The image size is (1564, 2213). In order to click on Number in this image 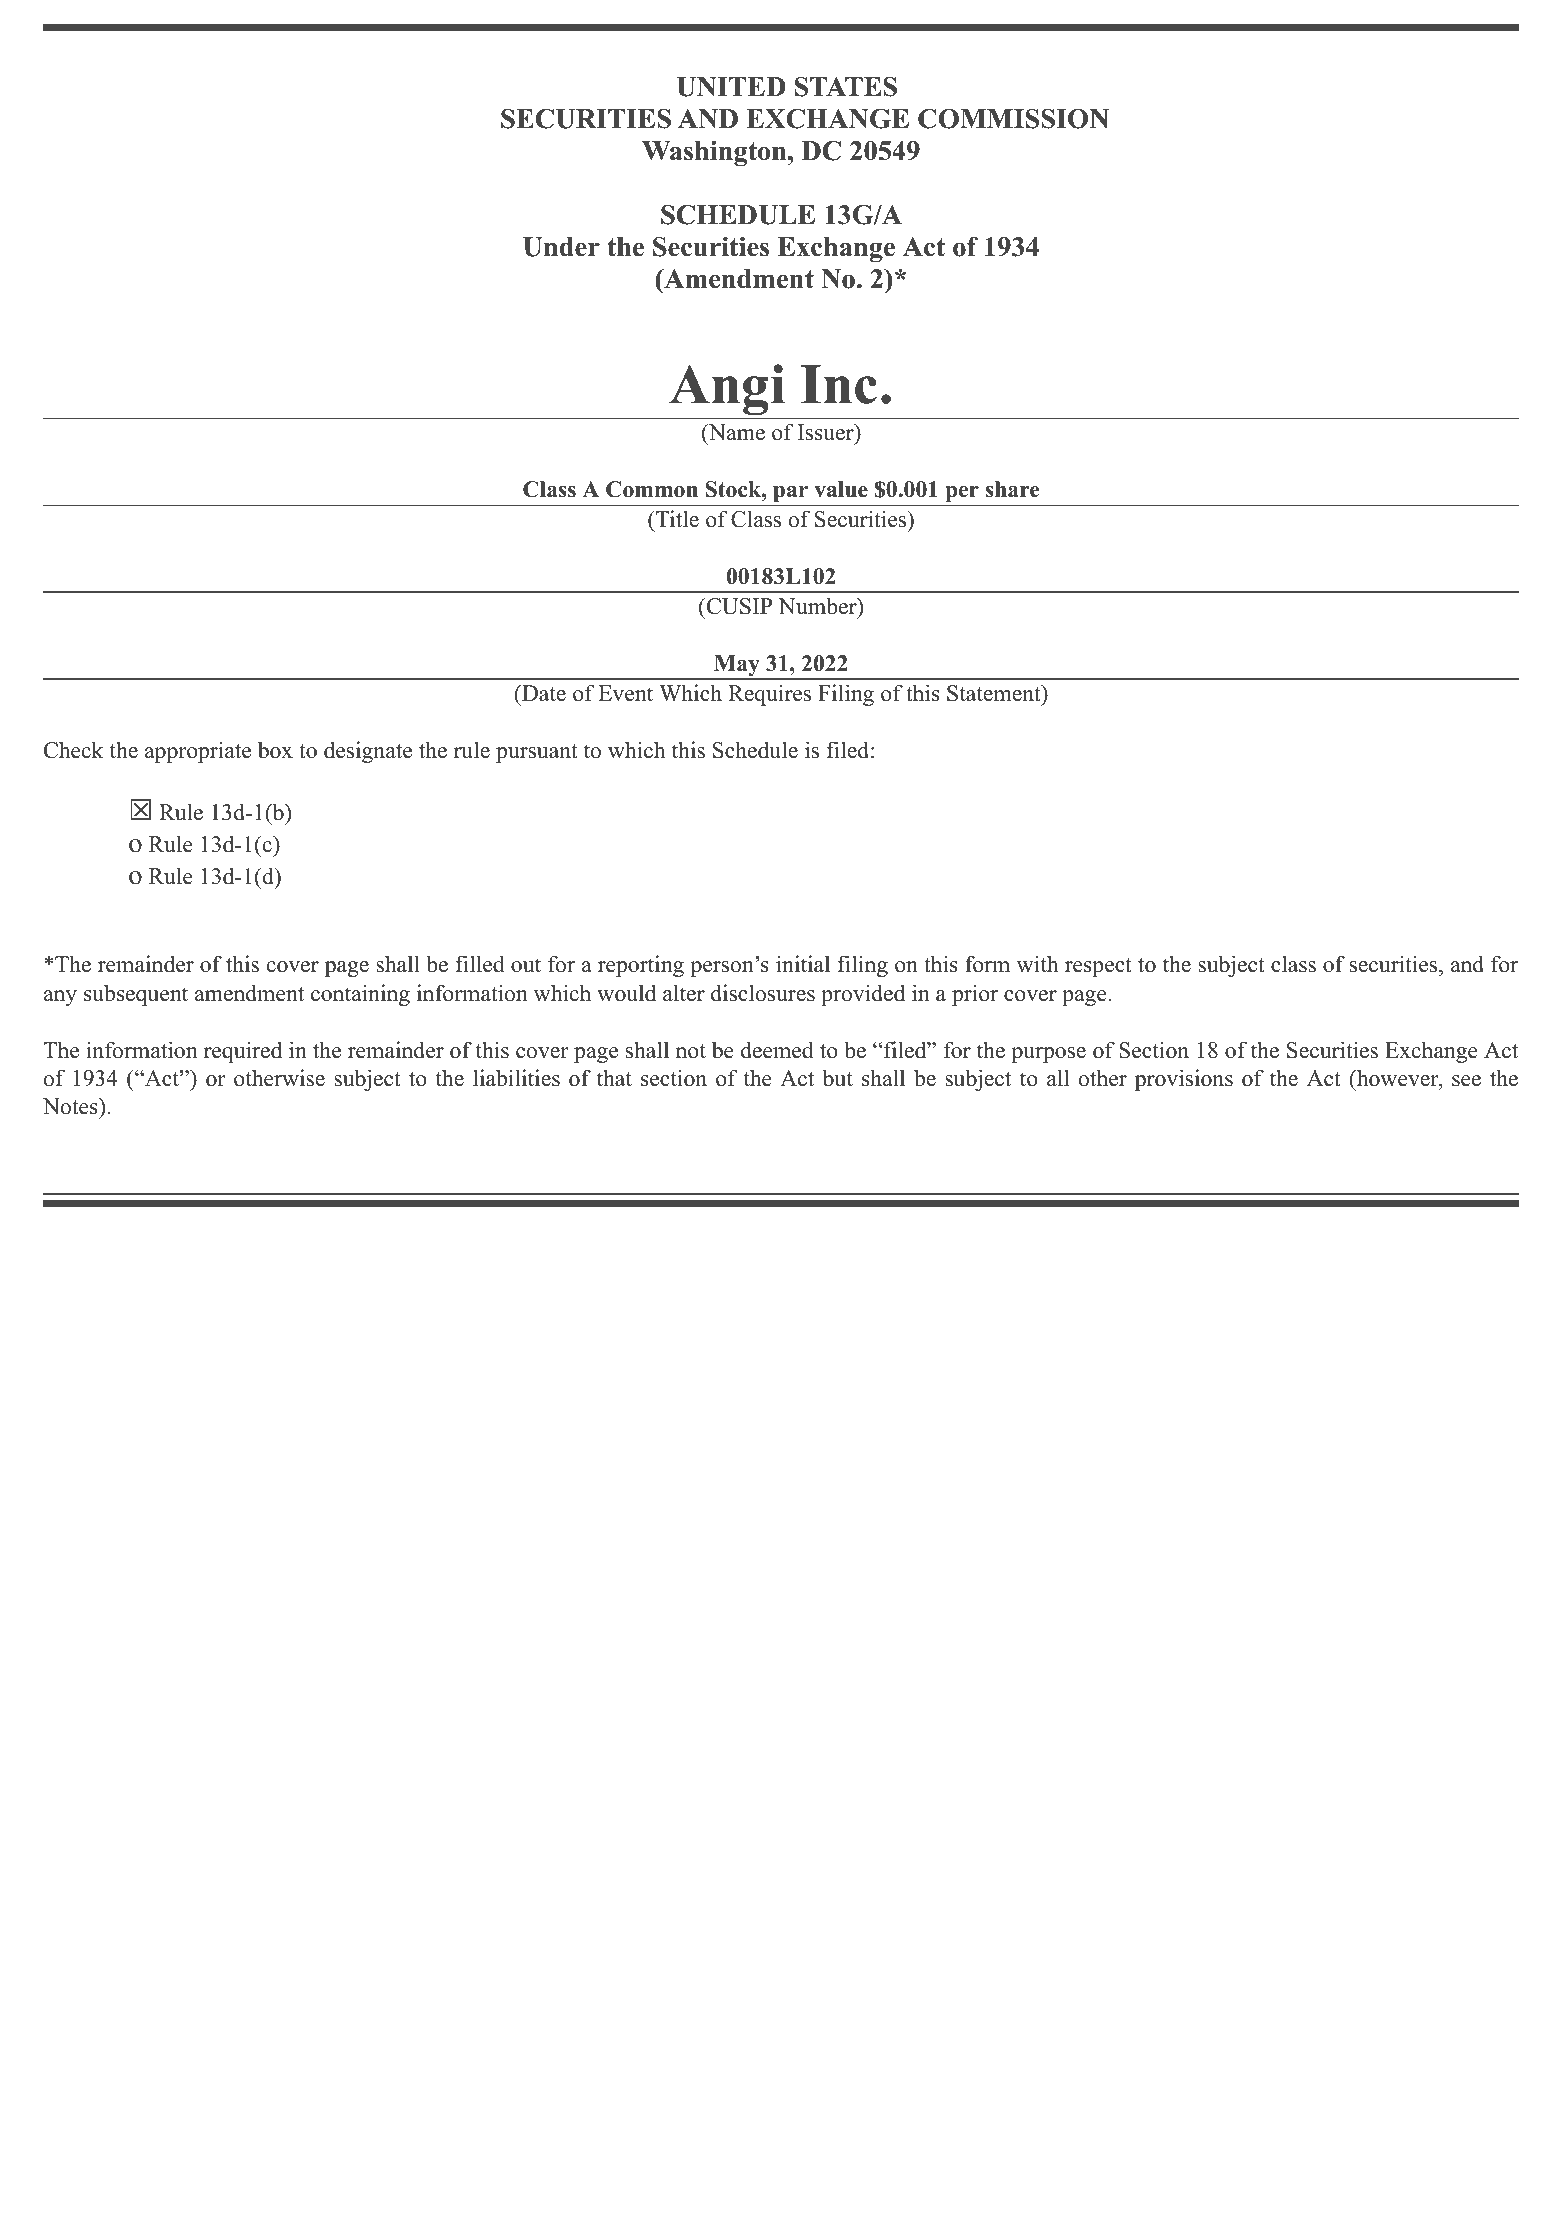, I will do `click(818, 606)`.
